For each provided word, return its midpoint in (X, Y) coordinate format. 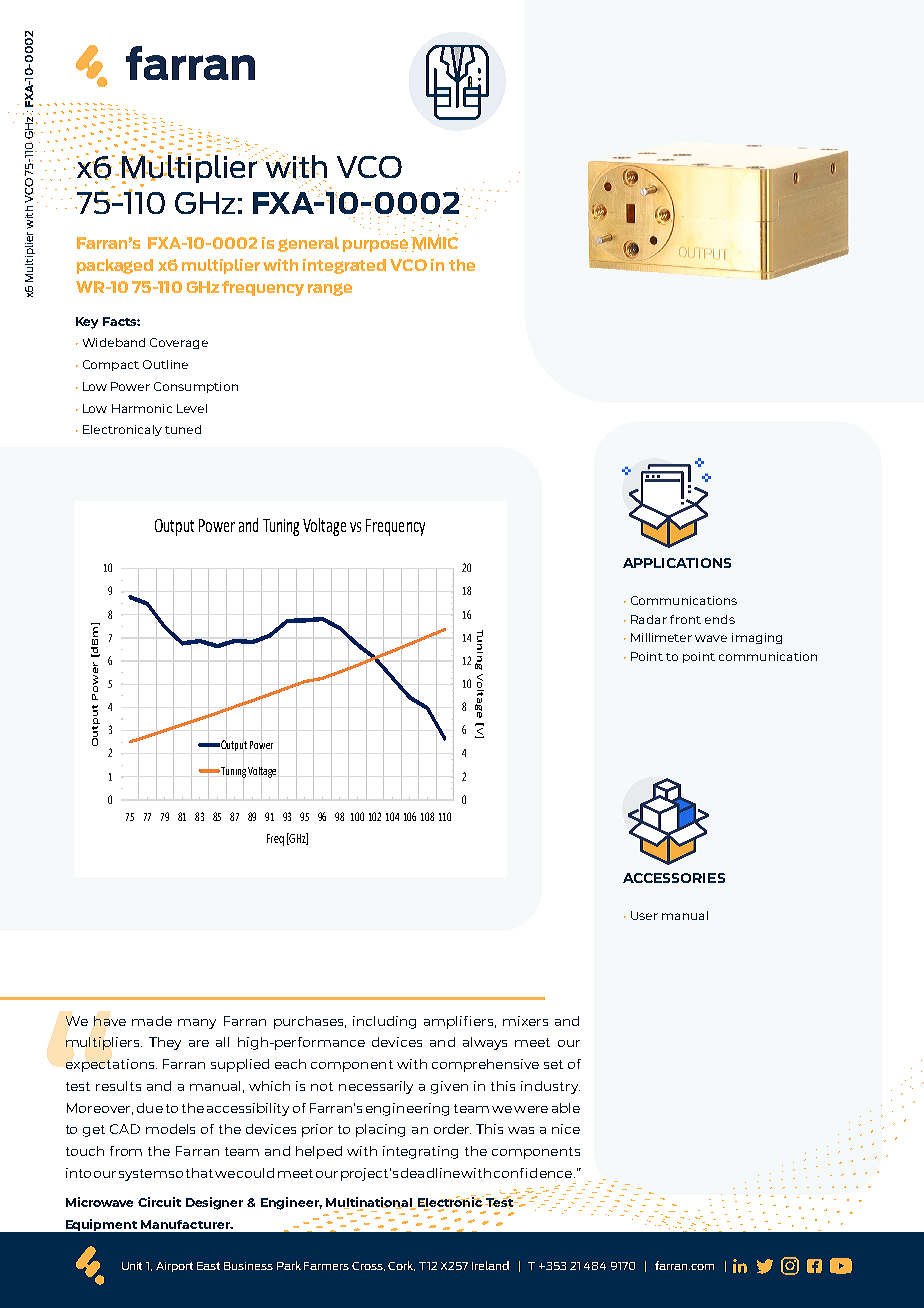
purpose (375, 245)
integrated (344, 266)
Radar (649, 619)
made (152, 1021)
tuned (183, 429)
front (685, 619)
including (384, 1022)
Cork (401, 1266)
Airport (174, 1267)
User (644, 915)
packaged (115, 266)
